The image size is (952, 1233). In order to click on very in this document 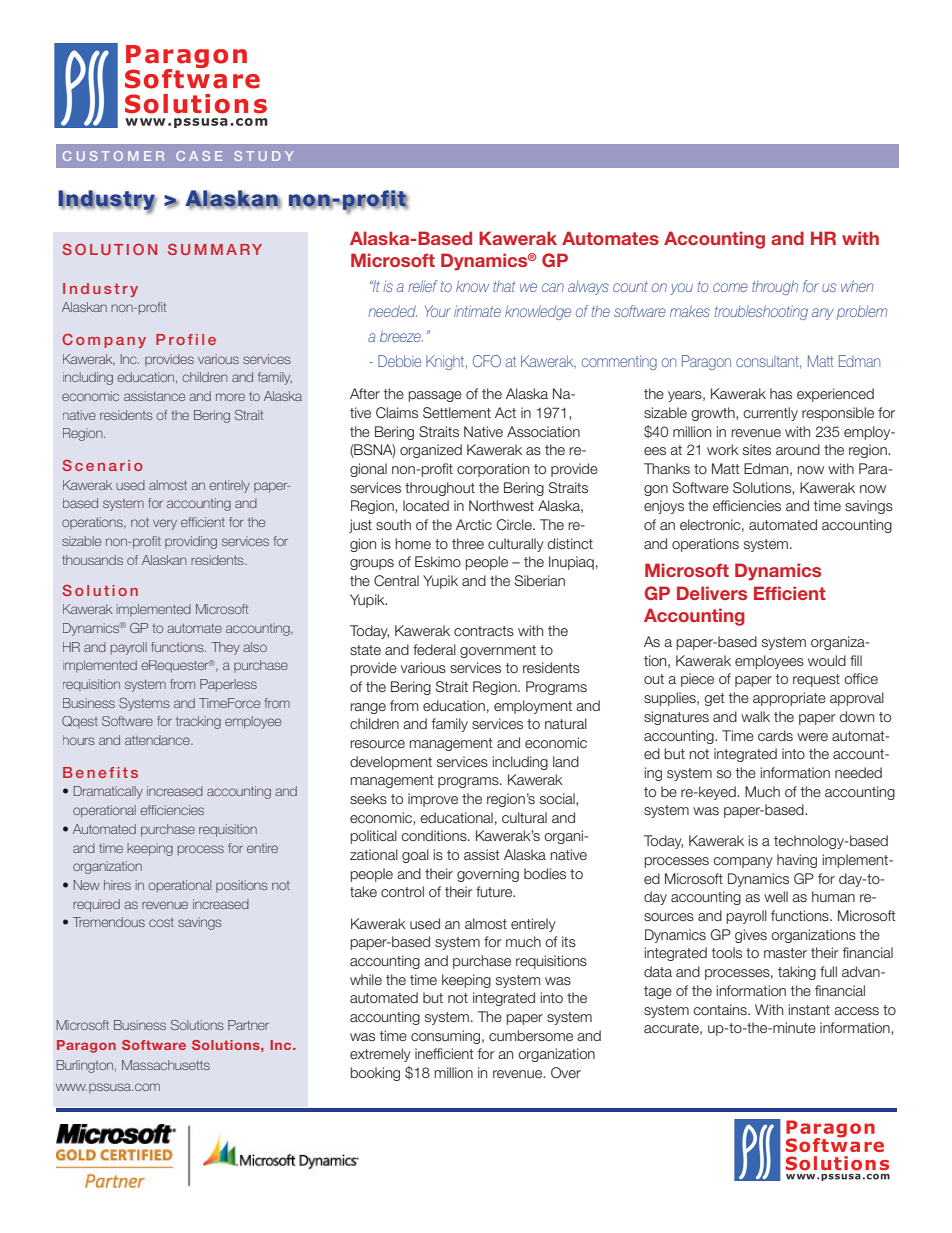, I will do `click(165, 524)`.
